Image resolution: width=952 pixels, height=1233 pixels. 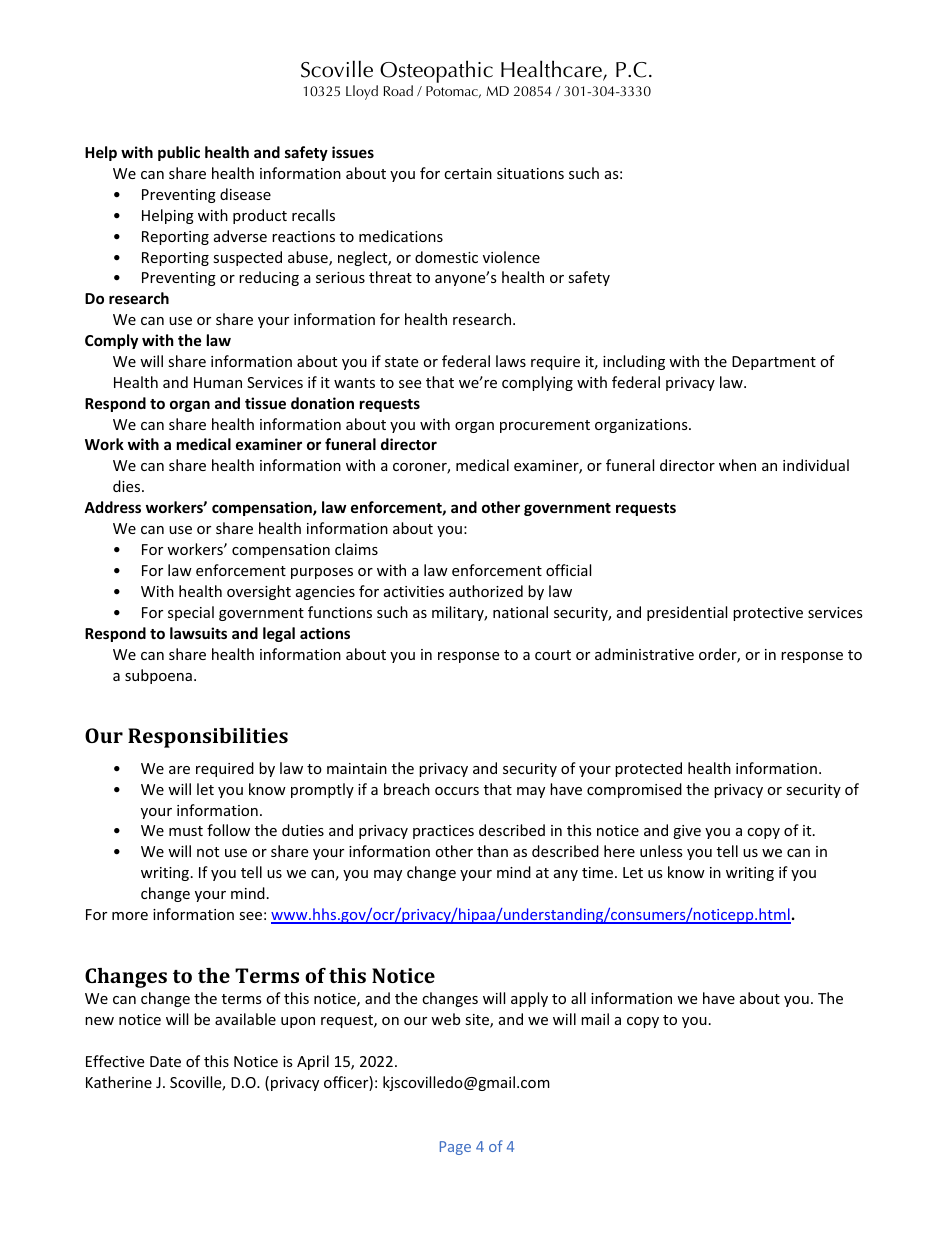 What do you see at coordinates (492, 851) in the screenshot?
I see `than` at bounding box center [492, 851].
